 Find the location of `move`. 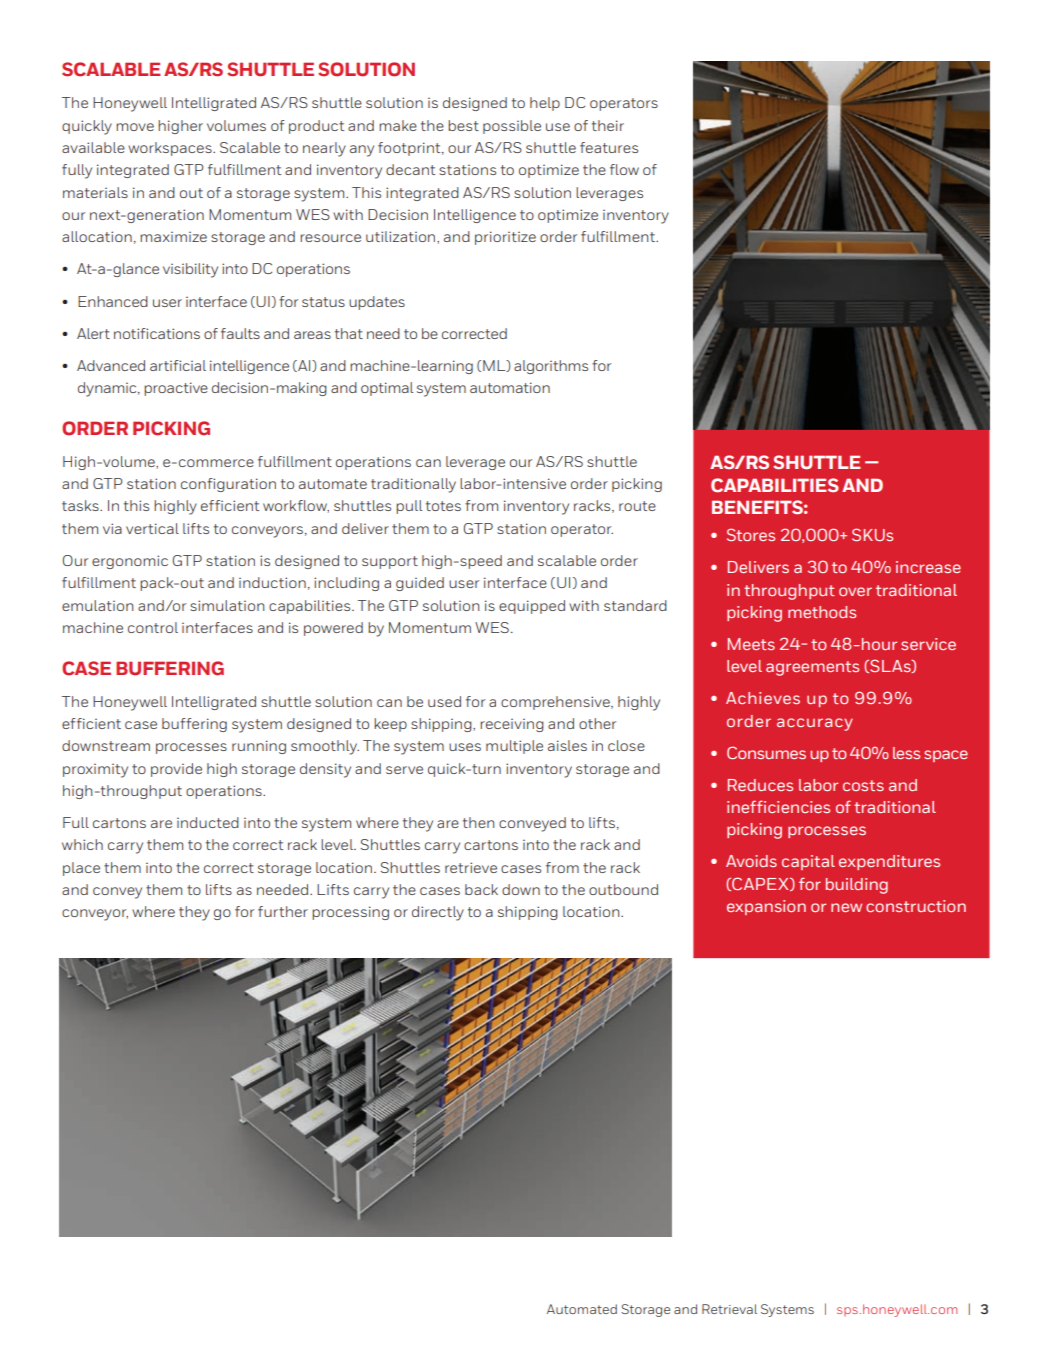

move is located at coordinates (135, 127).
